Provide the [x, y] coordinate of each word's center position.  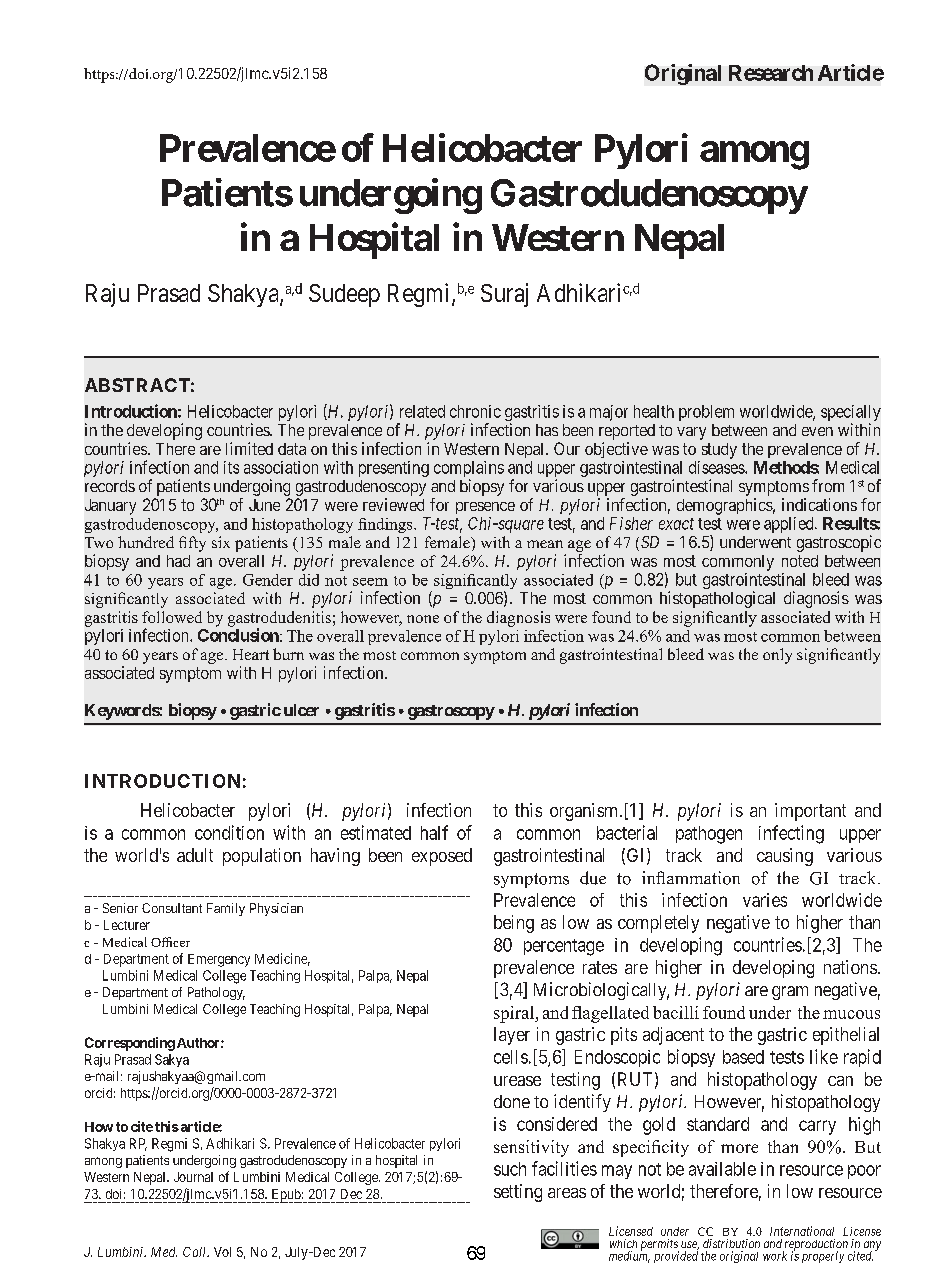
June [264, 505]
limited [249, 448]
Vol [222, 1252]
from [828, 485]
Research [771, 73]
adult [195, 855]
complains [469, 470]
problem [706, 413]
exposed [442, 857]
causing [785, 857]
